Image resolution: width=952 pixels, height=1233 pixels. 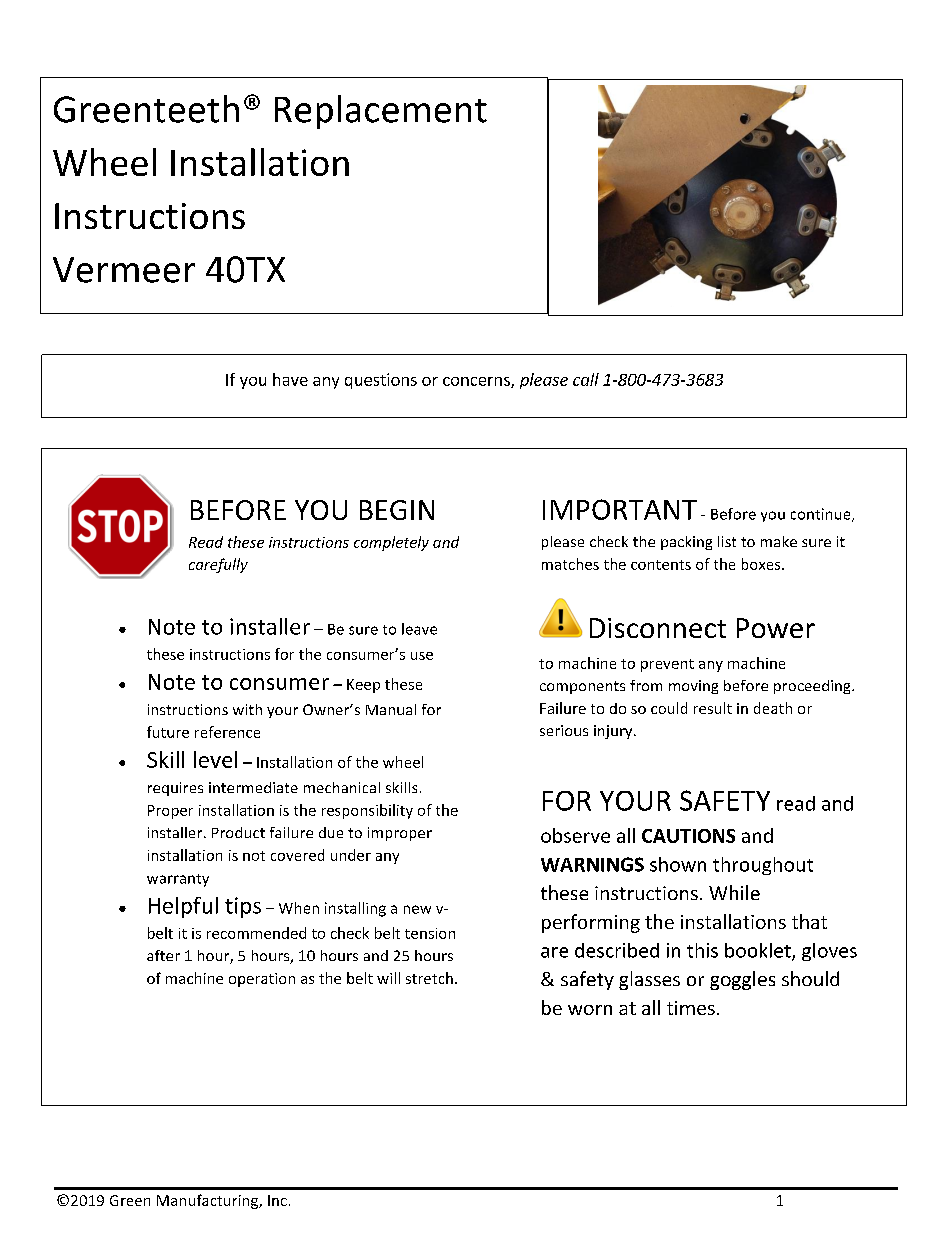 I want to click on concerns, so click(x=477, y=382).
